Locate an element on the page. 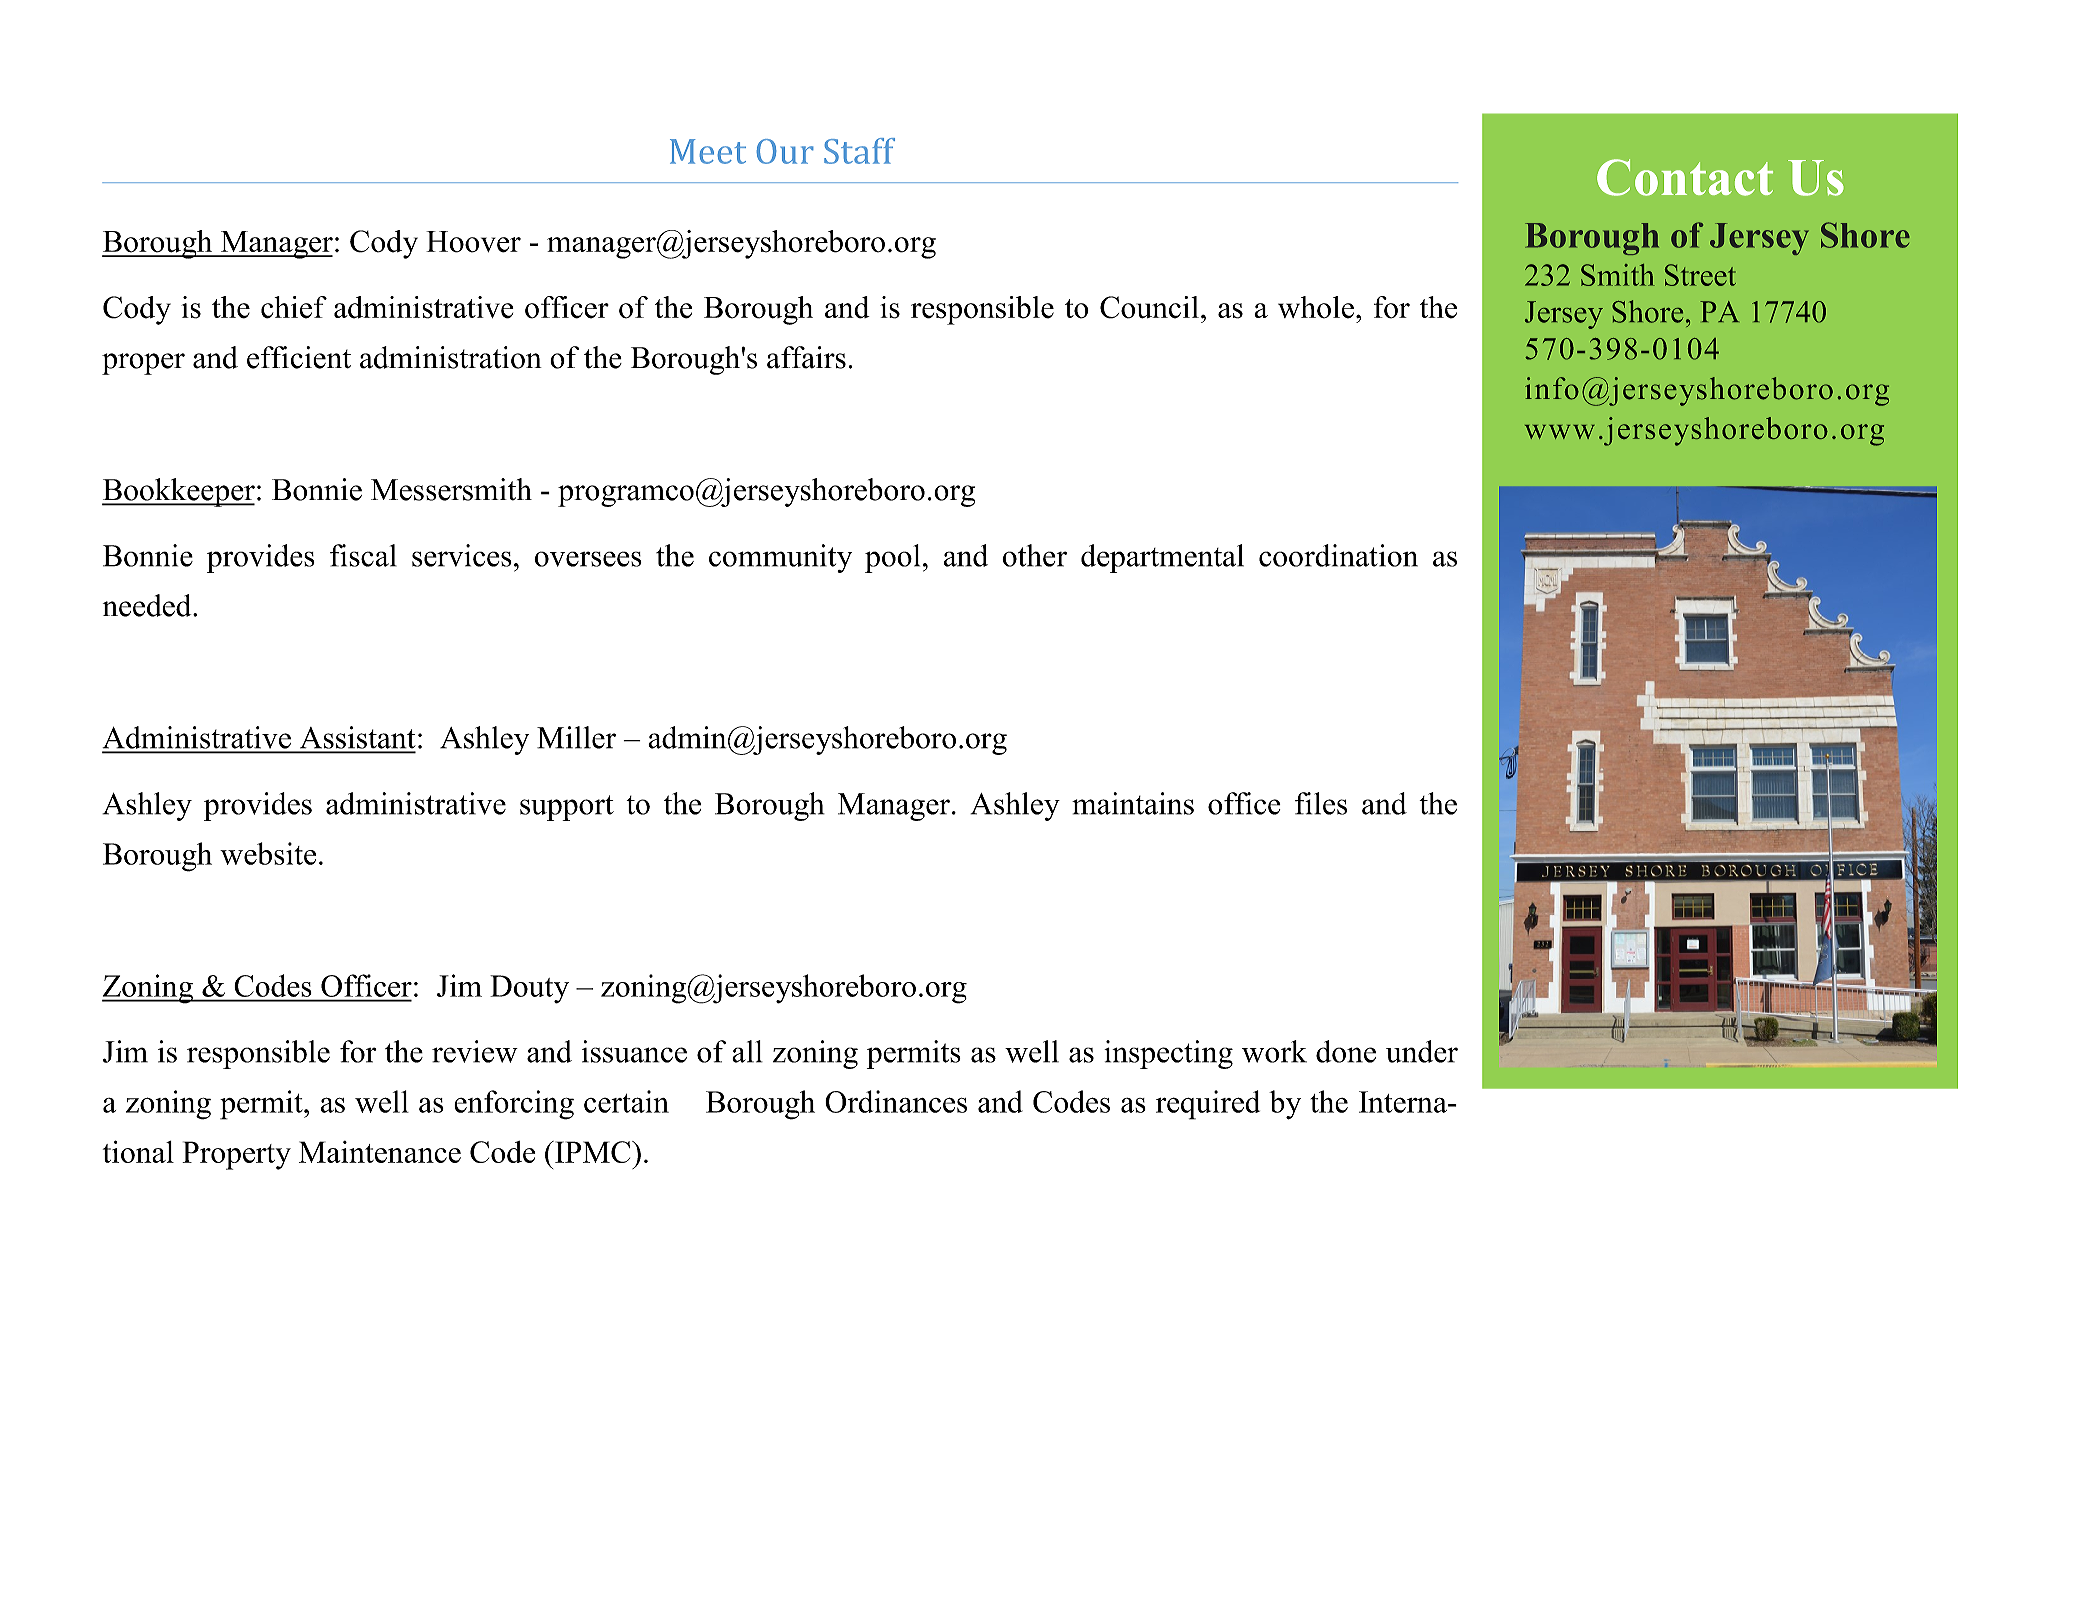 Image resolution: width=2084 pixels, height=1611 pixels. pool is located at coordinates (892, 558).
